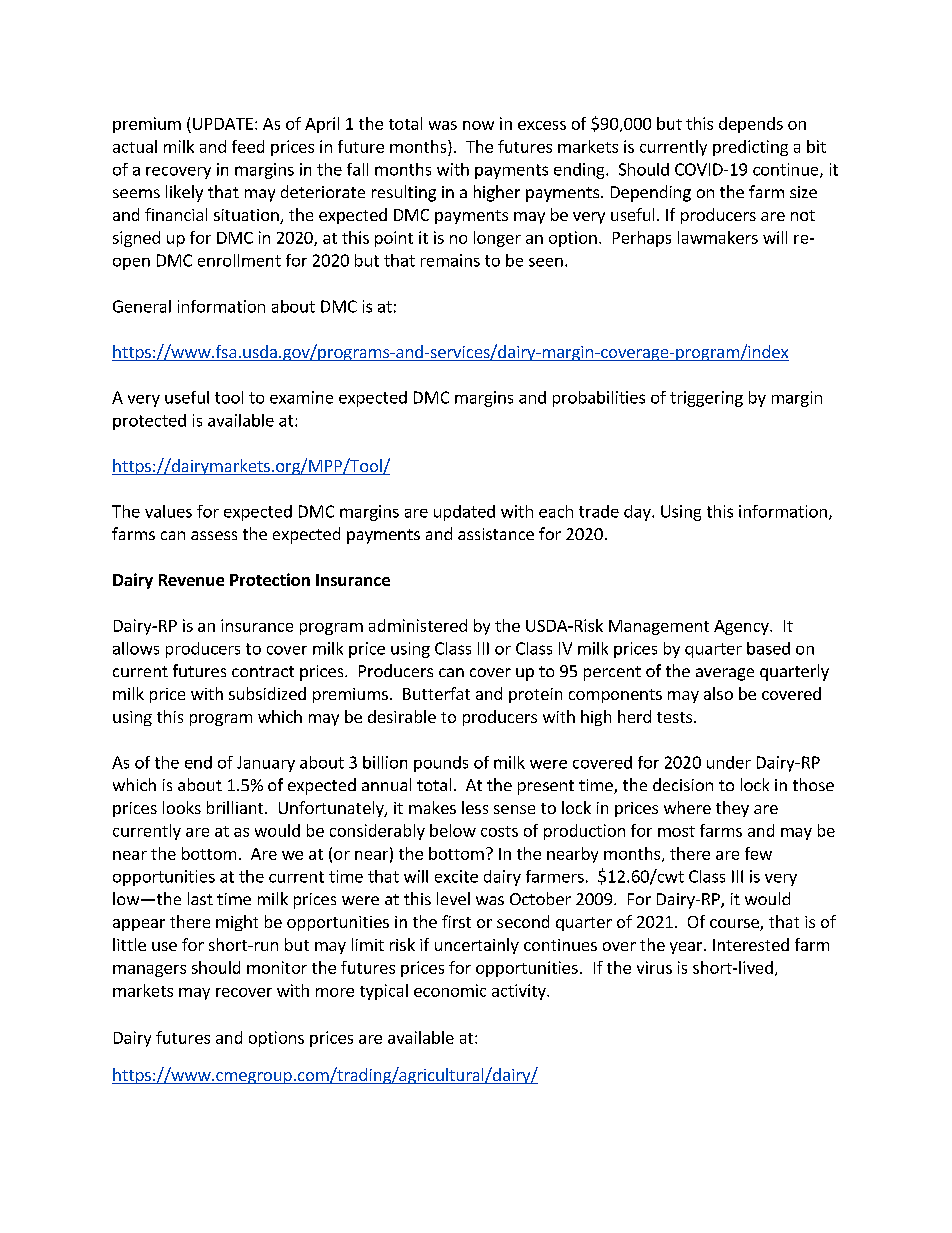 Image resolution: width=952 pixels, height=1233 pixels. Describe the element at coordinates (599, 399) in the screenshot. I see `probabilities` at that location.
